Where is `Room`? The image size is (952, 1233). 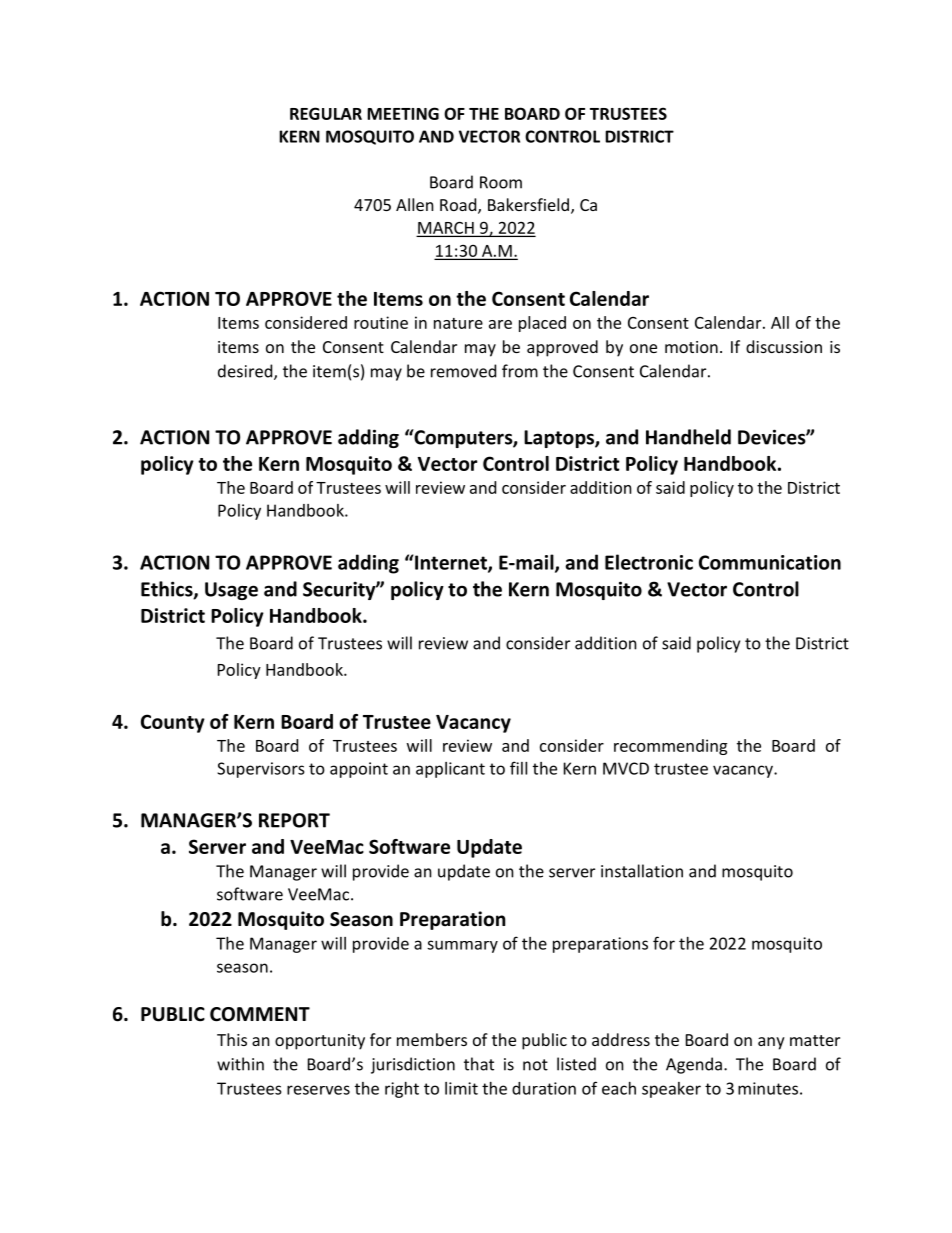 Room is located at coordinates (501, 182).
